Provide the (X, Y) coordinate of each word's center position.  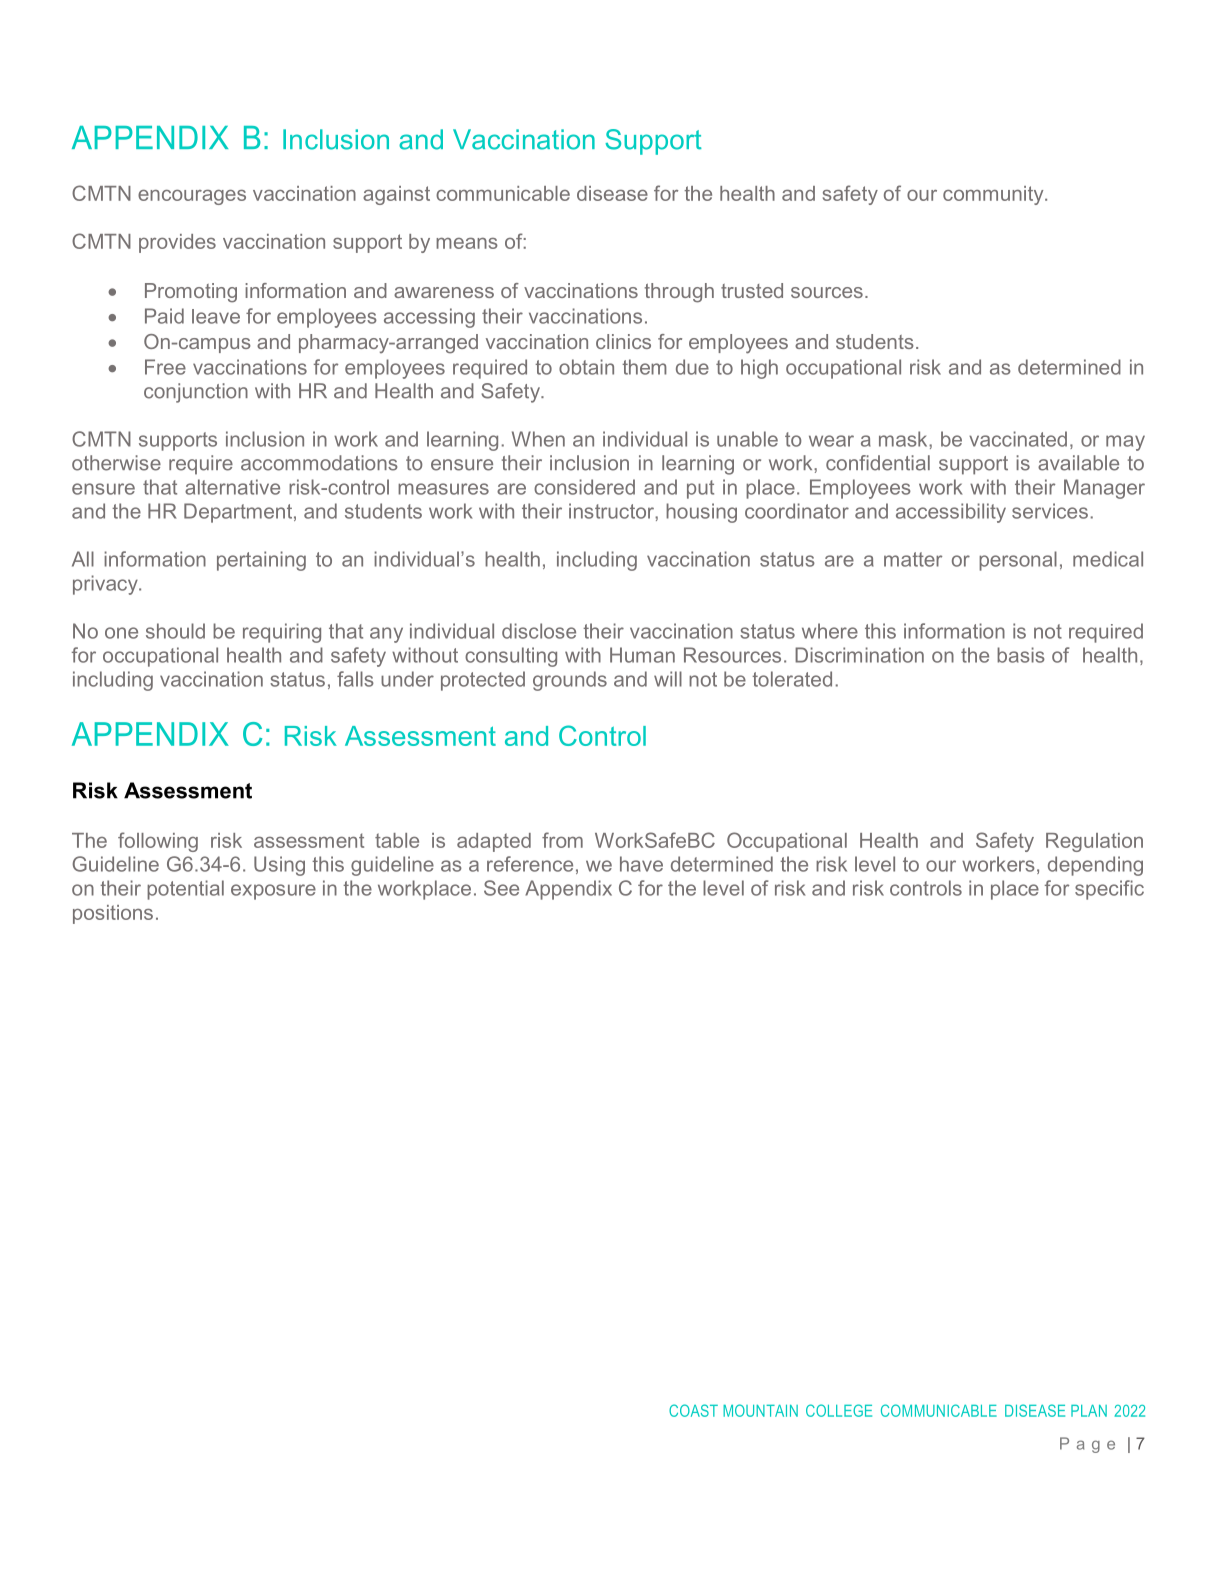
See (501, 888)
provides (177, 243)
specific (1109, 890)
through (679, 293)
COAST (693, 1410)
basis (1021, 655)
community (994, 195)
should (175, 631)
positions (113, 914)
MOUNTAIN (760, 1410)
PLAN (1089, 1411)
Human (642, 655)
